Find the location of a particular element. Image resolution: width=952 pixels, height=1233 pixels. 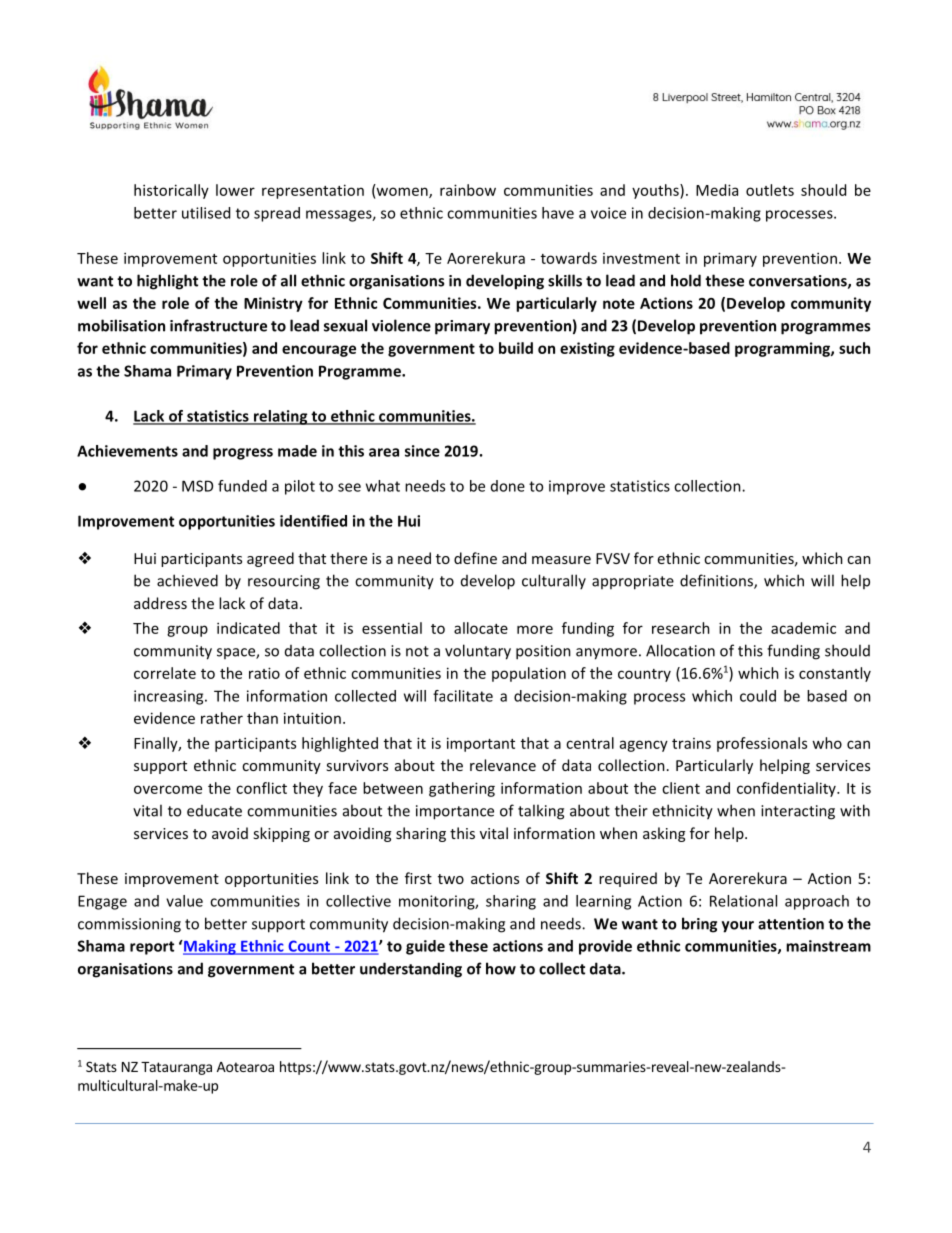

utilised is located at coordinates (206, 213).
